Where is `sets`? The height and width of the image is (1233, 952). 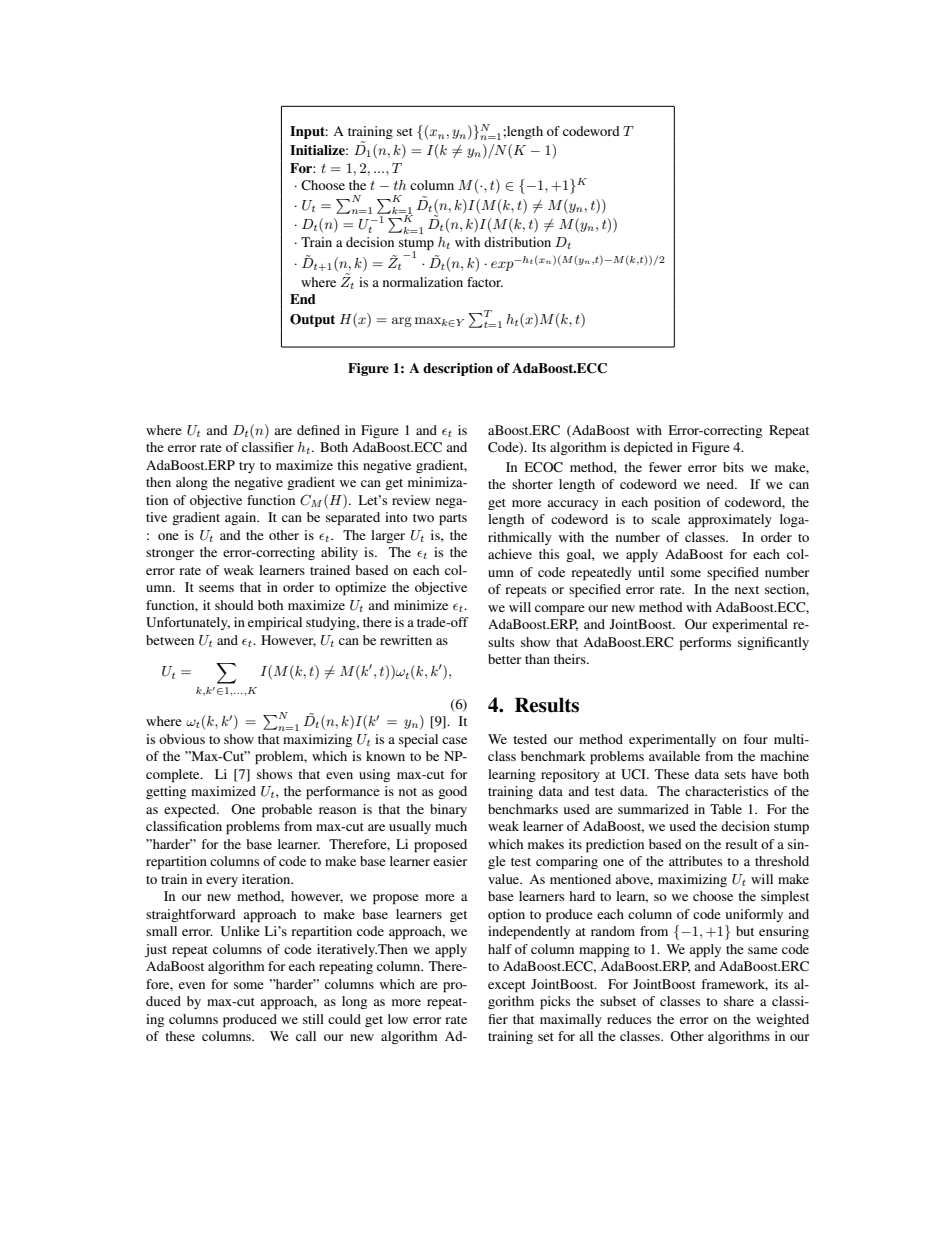
sets is located at coordinates (735, 775).
